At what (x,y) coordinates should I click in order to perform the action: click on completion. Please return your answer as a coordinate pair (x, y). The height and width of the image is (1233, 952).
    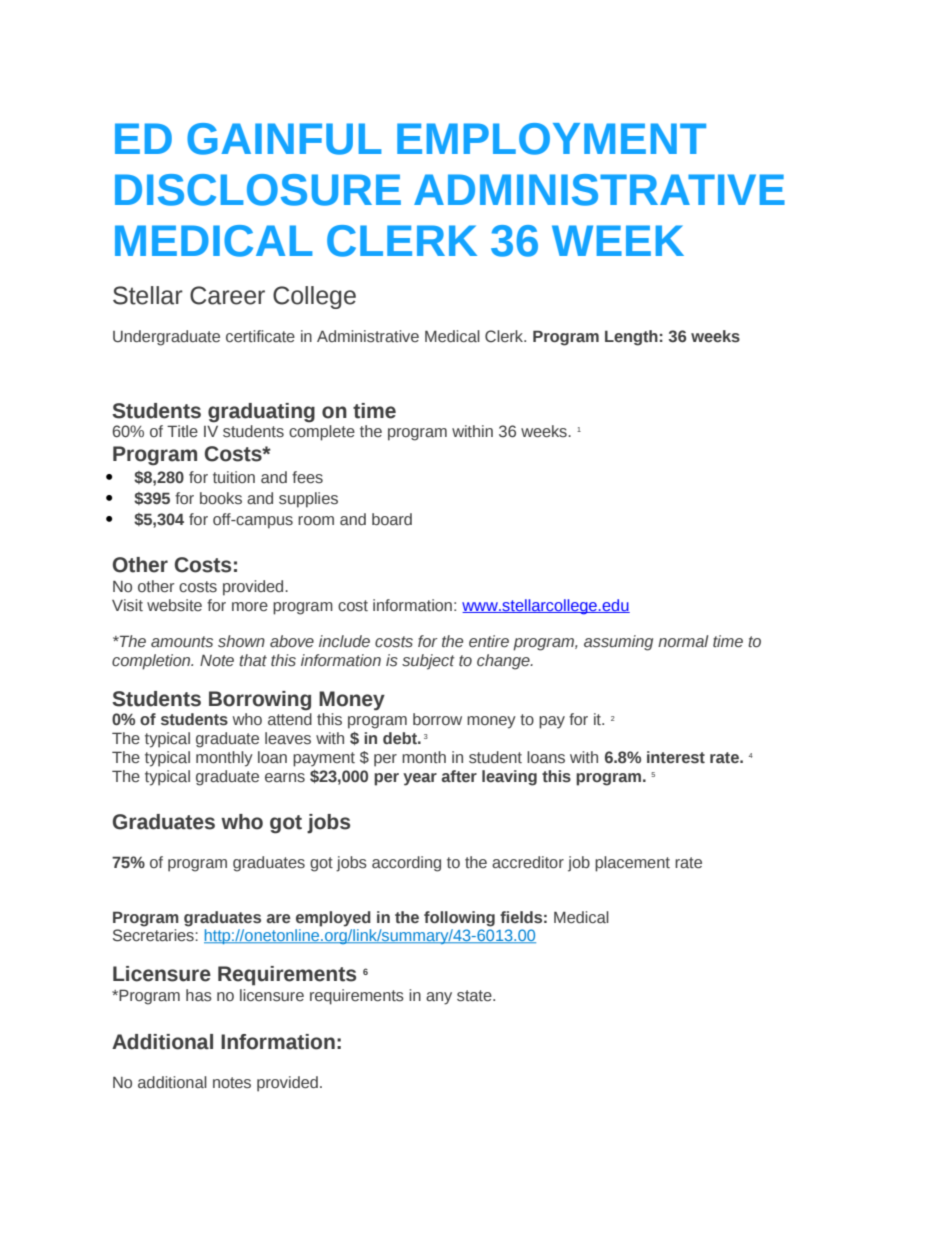
    Looking at the image, I should click on (152, 662).
